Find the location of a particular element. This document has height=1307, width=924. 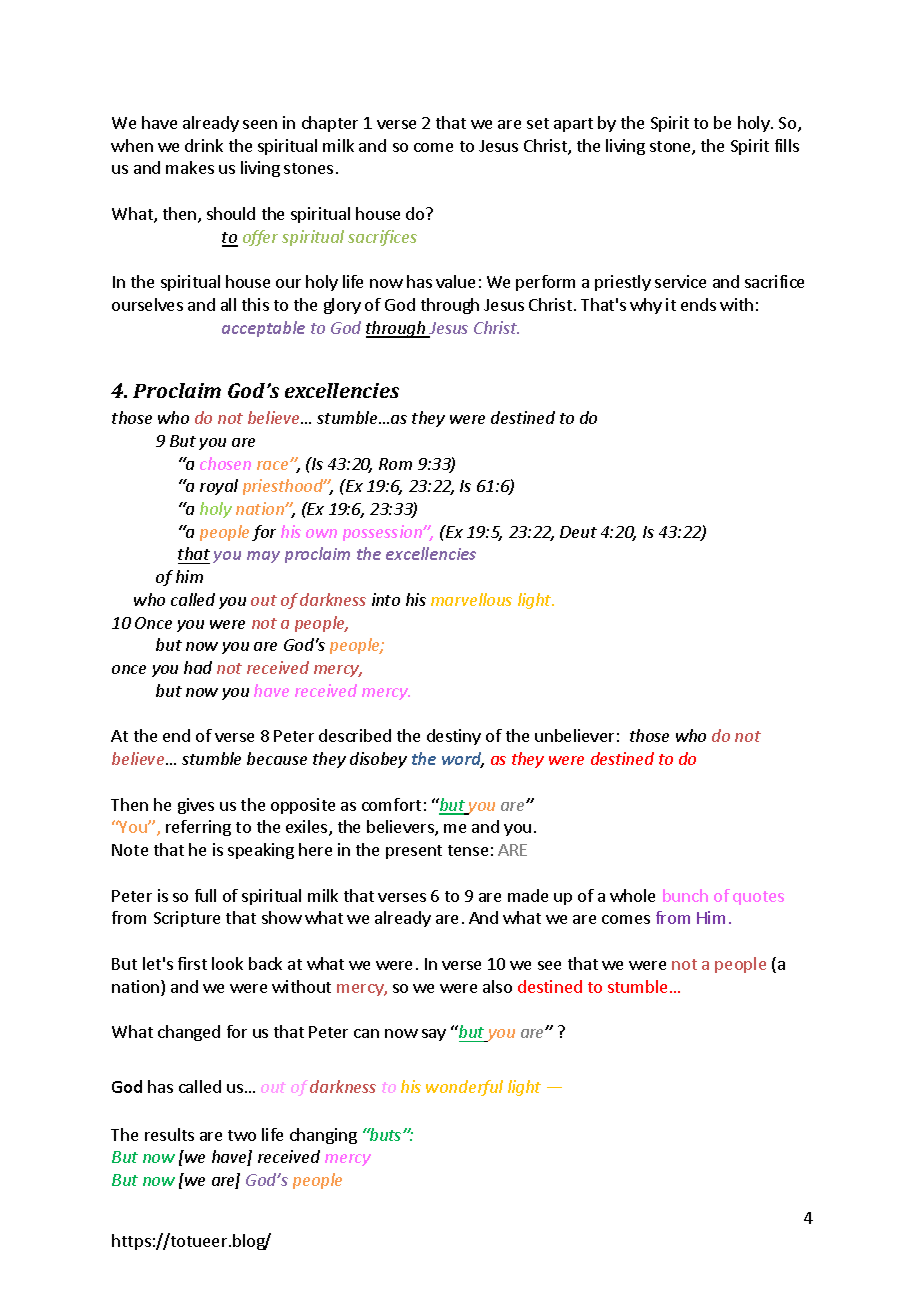

also is located at coordinates (497, 986).
